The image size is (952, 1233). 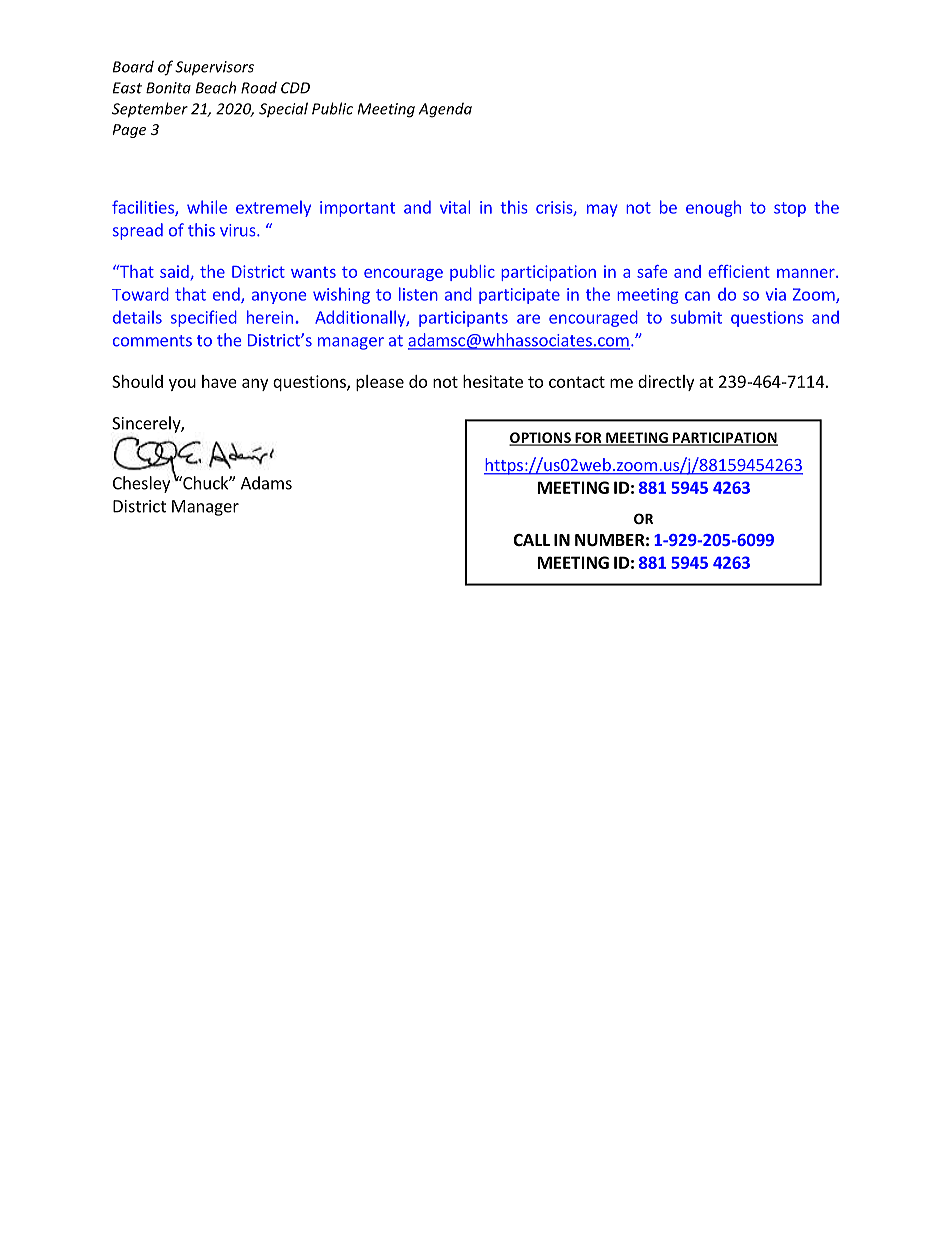 What do you see at coordinates (697, 296) in the screenshot?
I see `can` at bounding box center [697, 296].
